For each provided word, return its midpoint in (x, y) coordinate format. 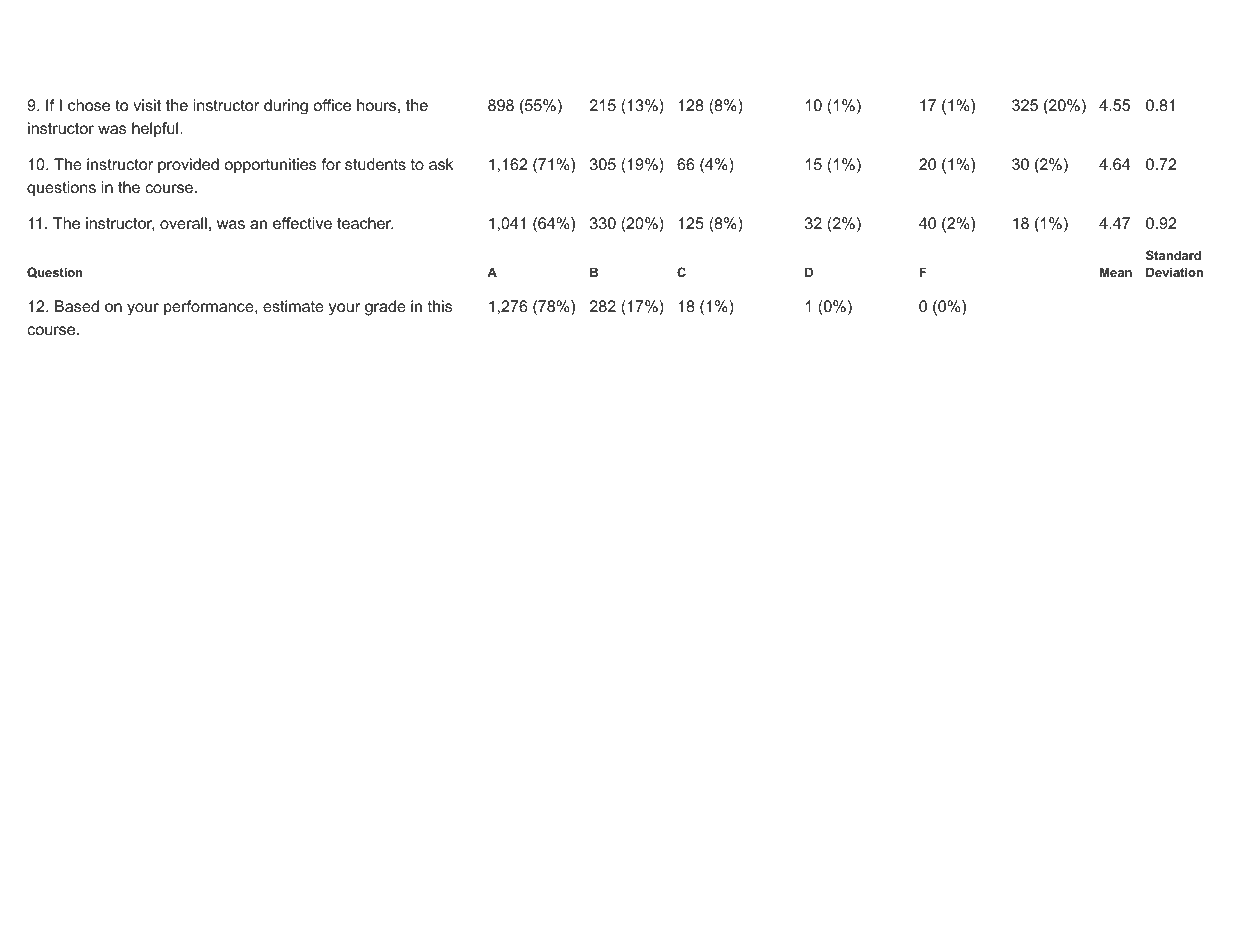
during (286, 107)
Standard (1173, 255)
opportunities (270, 165)
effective (302, 223)
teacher (365, 223)
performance (210, 308)
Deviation (1174, 272)
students (375, 164)
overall (183, 223)
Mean (1116, 272)
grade (385, 308)
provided (188, 166)
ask (441, 164)
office (332, 105)
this (440, 306)
